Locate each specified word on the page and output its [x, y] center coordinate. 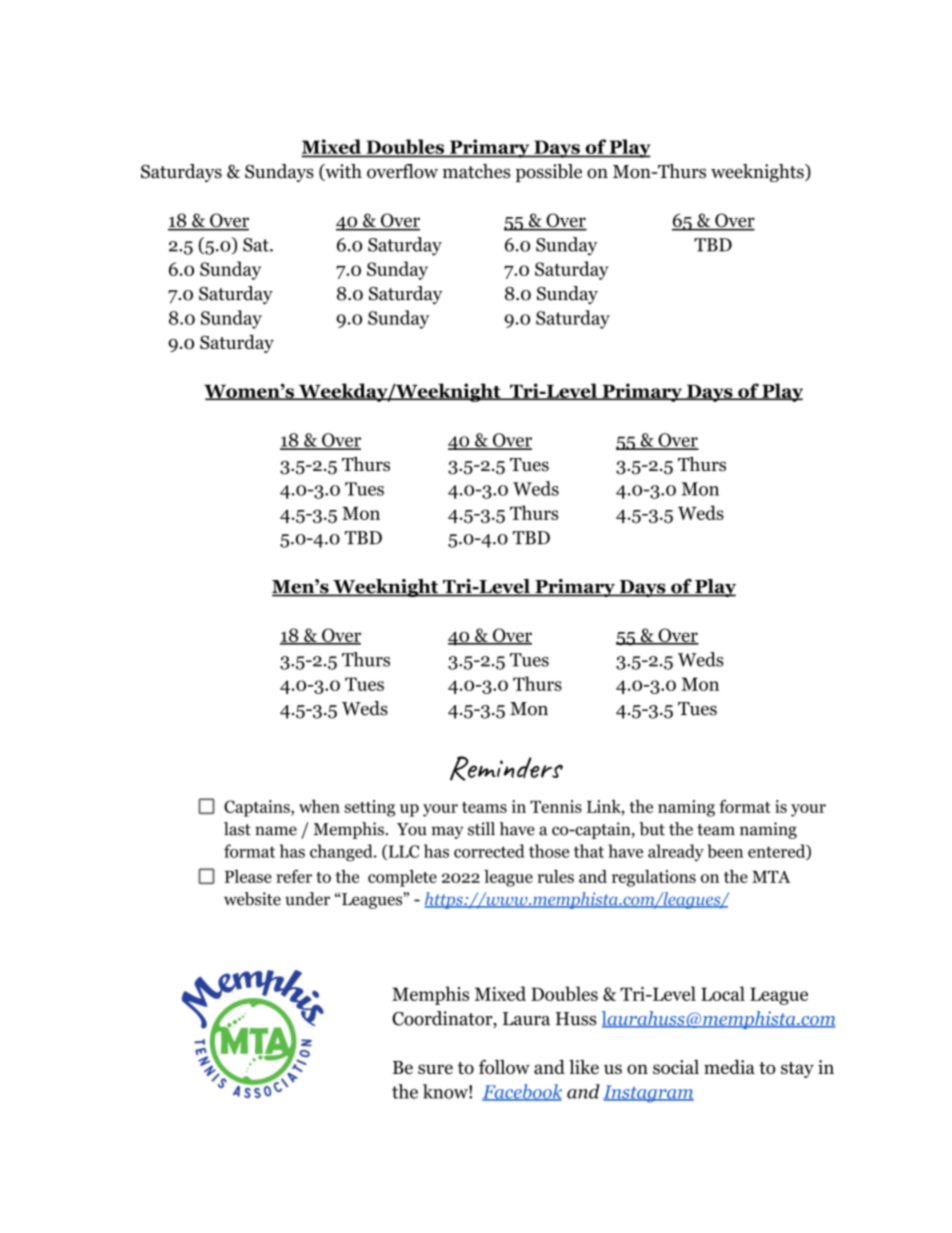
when [319, 806]
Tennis [556, 806]
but [652, 829]
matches [476, 171]
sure [435, 1069]
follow [504, 1067]
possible [548, 173]
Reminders [506, 768]
